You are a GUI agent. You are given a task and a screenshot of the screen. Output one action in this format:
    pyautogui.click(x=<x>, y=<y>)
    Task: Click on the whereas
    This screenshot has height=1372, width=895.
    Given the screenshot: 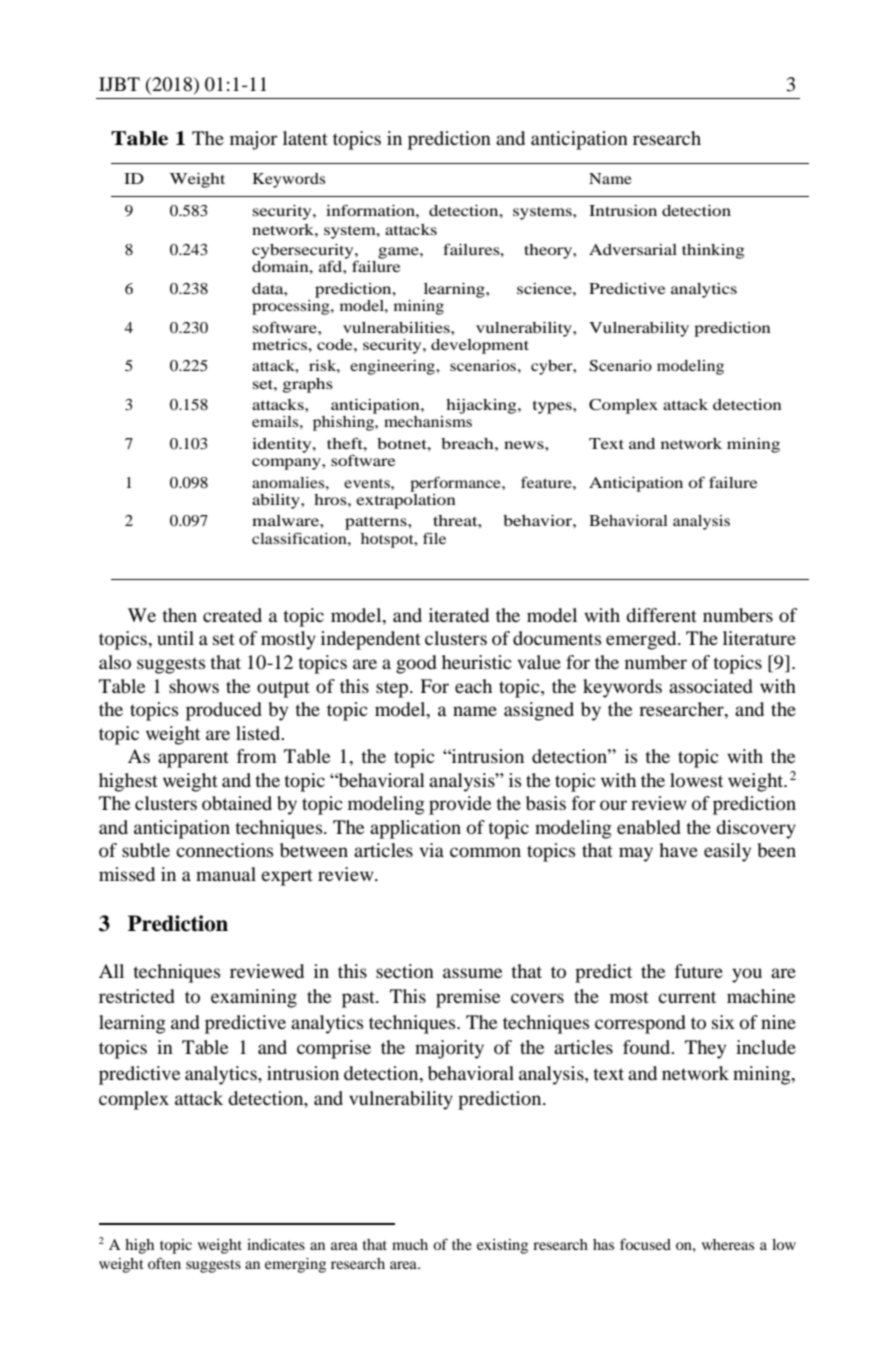 What is the action you would take?
    pyautogui.click(x=728, y=1244)
